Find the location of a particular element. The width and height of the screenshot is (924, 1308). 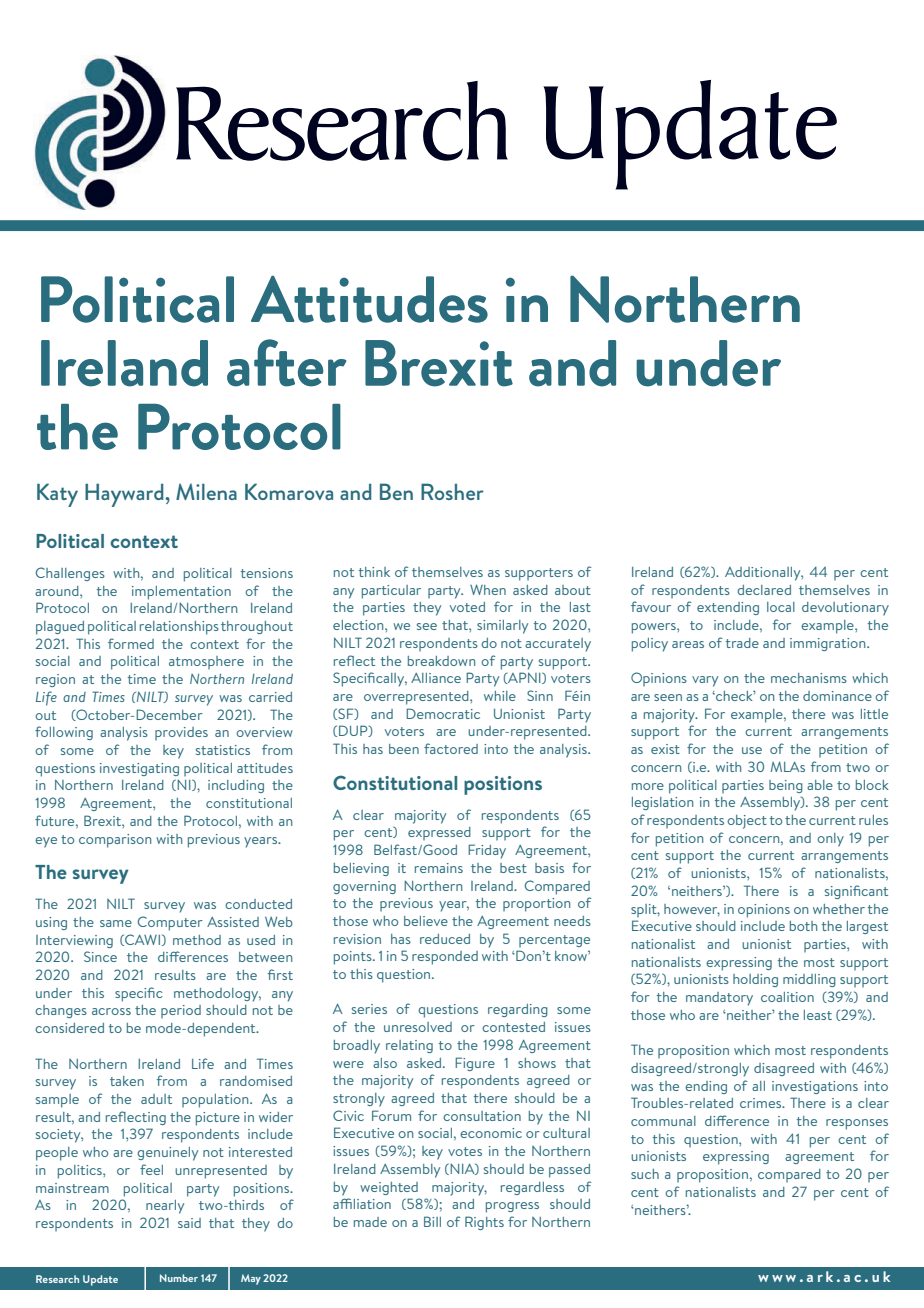

Number is located at coordinates (179, 1278).
